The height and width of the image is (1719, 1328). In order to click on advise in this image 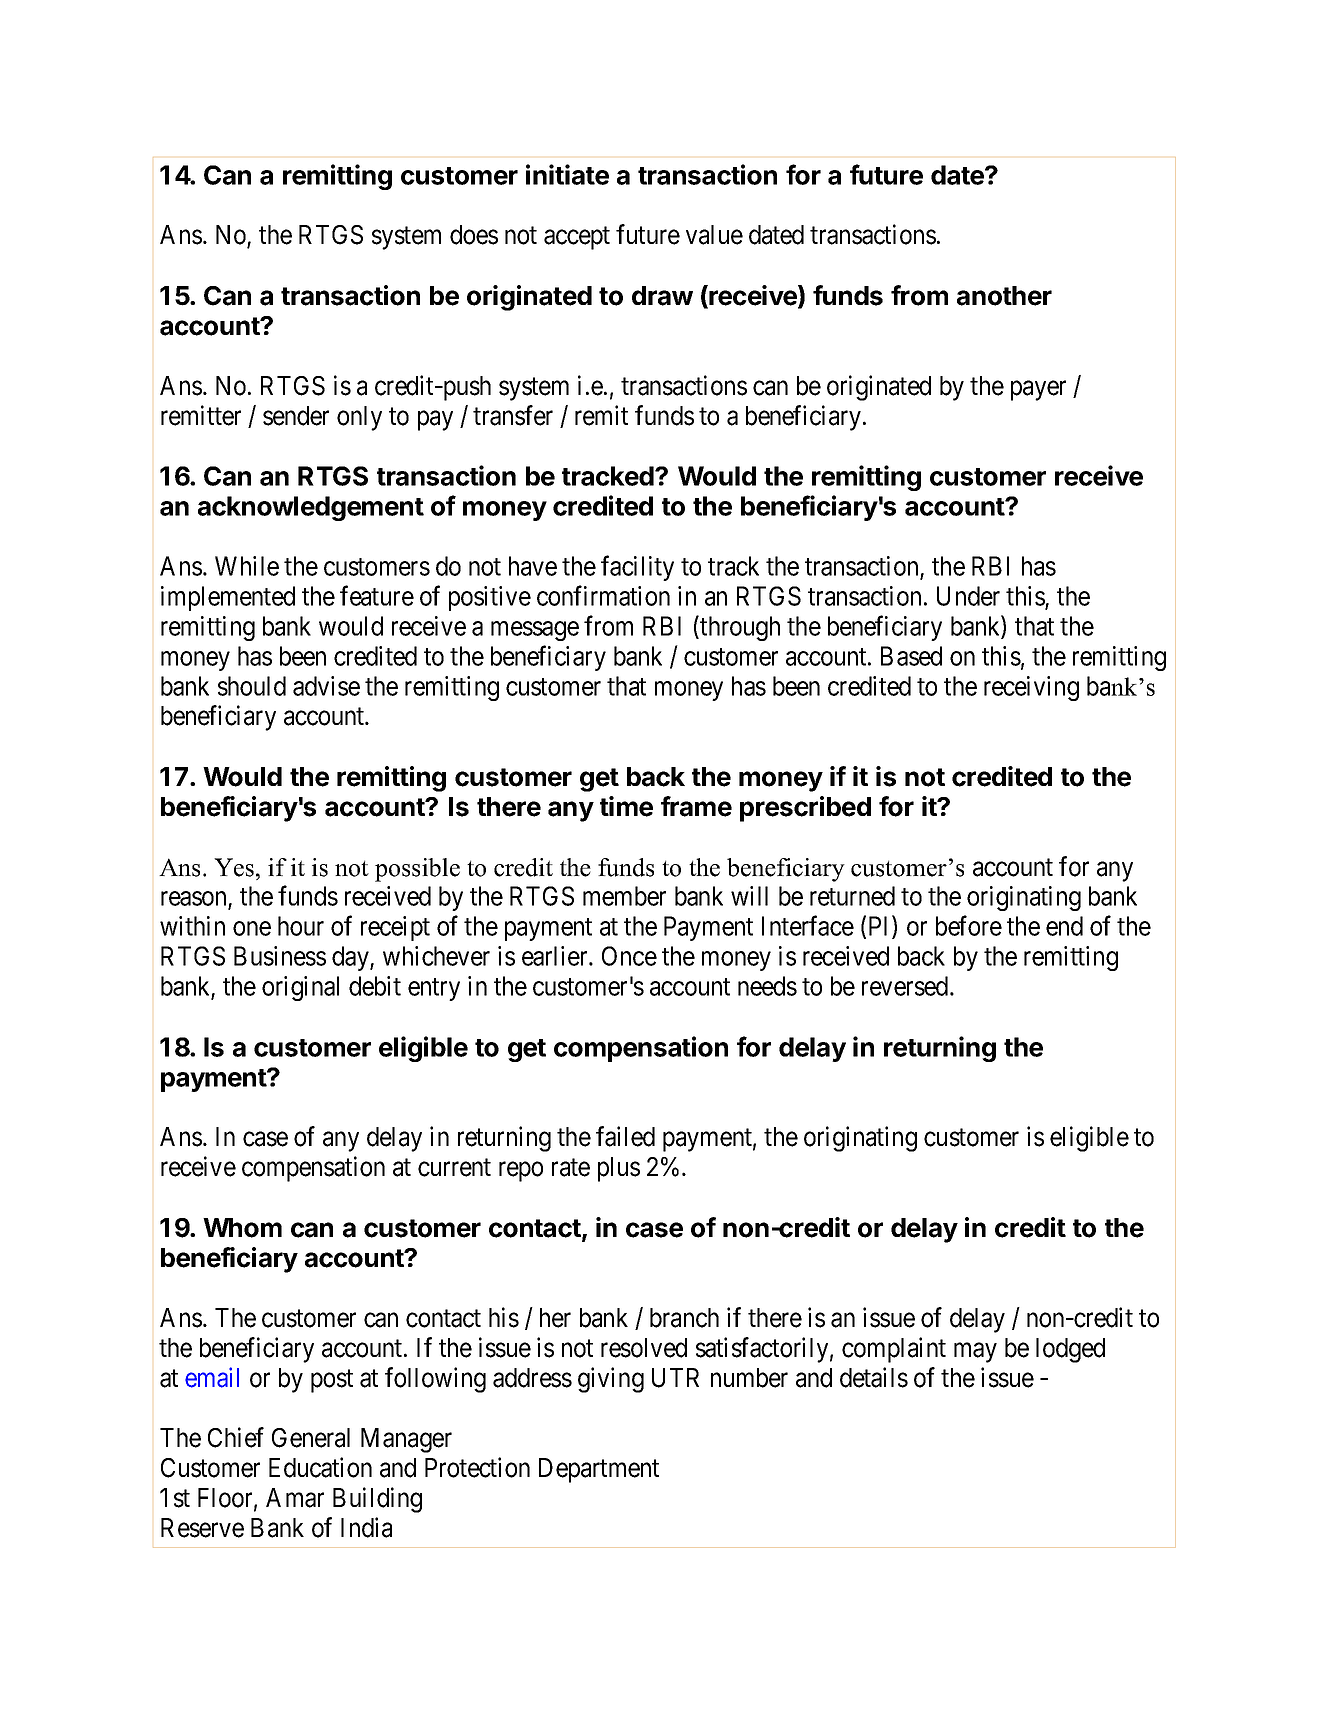, I will do `click(326, 686)`.
